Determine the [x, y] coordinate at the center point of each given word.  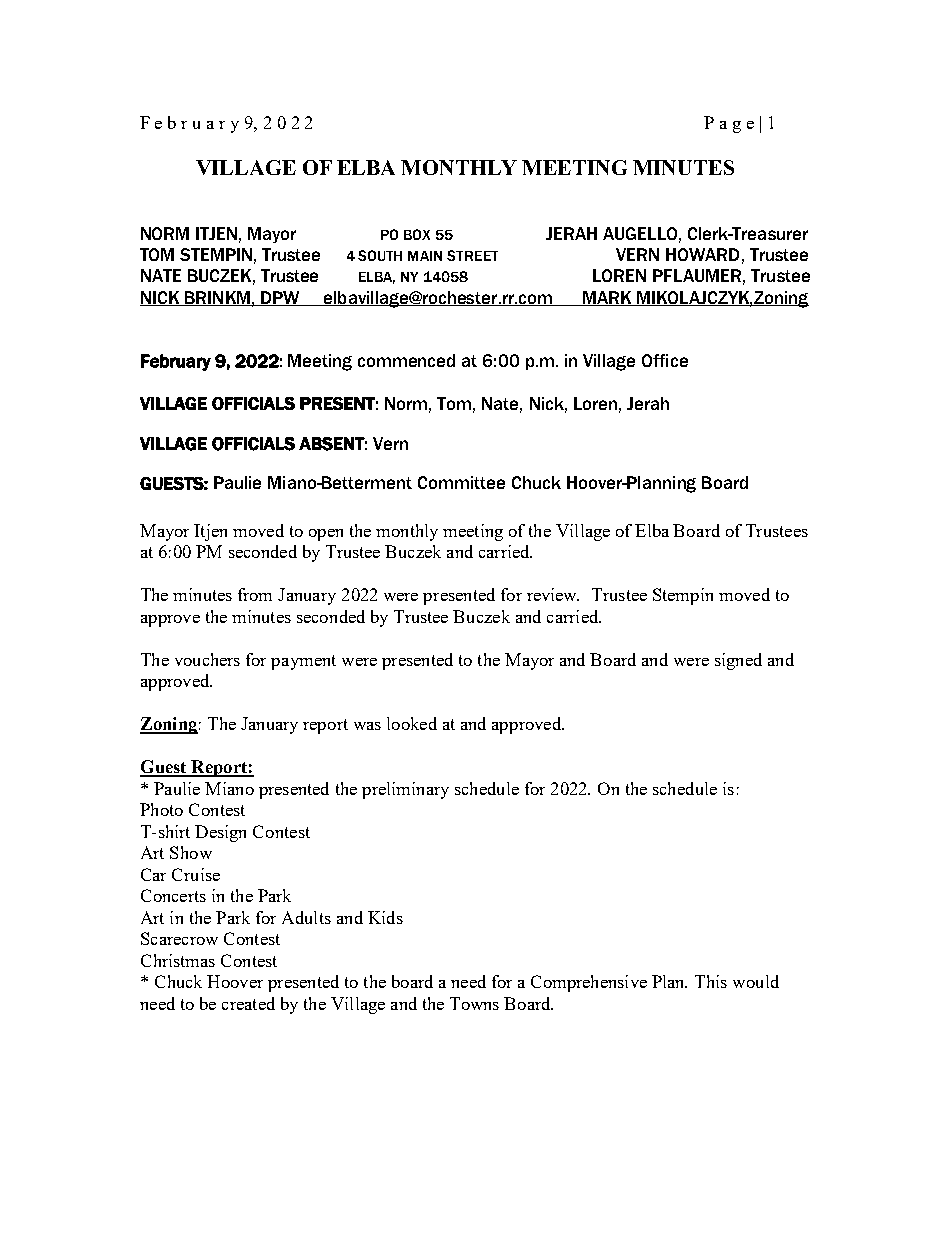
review [553, 594]
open [326, 535]
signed [738, 661]
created [248, 1003]
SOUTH [380, 255]
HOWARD [702, 254]
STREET [472, 255]
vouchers [207, 659]
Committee [461, 482]
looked [412, 723]
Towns [474, 1003]
